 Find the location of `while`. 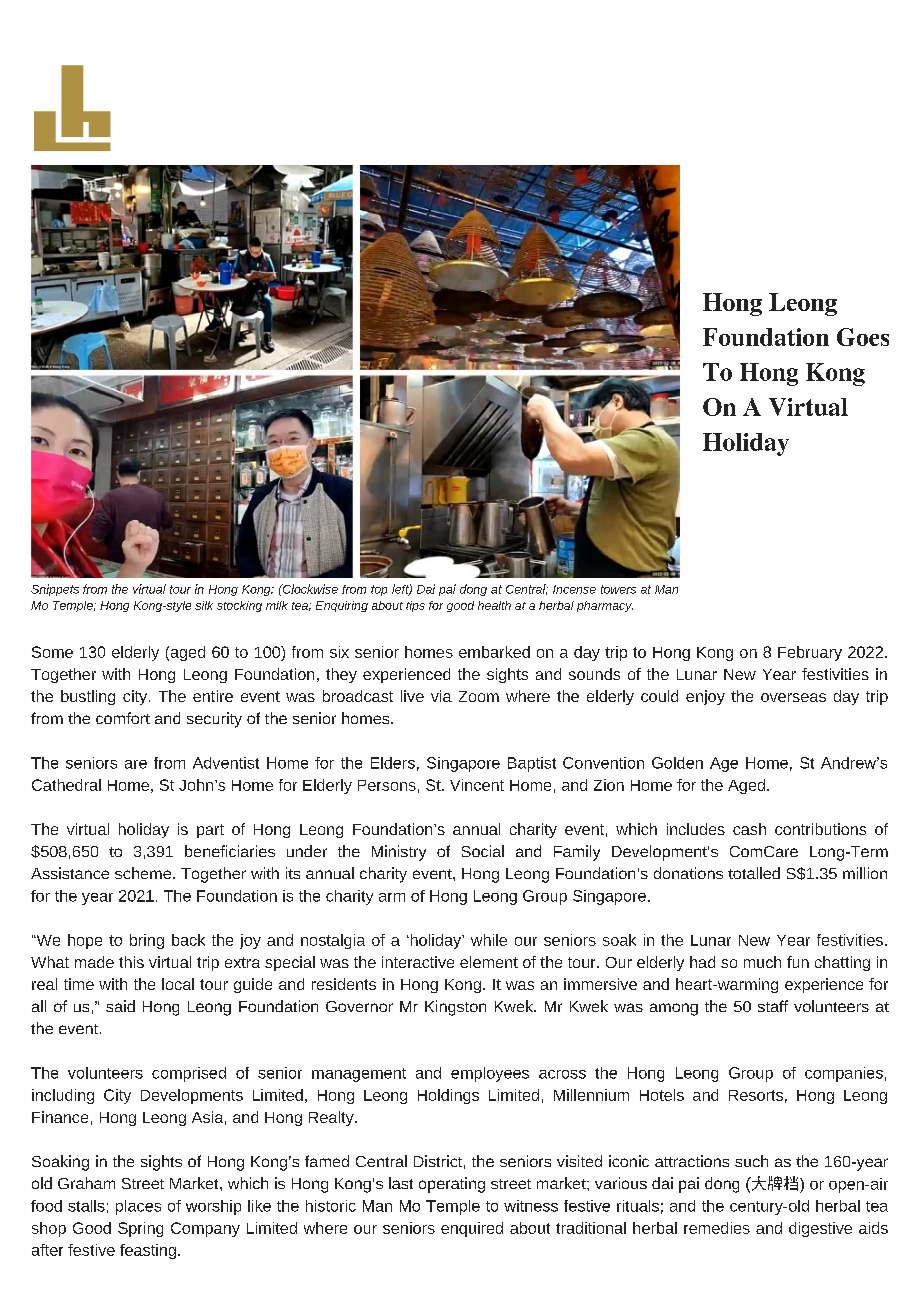

while is located at coordinates (489, 940).
